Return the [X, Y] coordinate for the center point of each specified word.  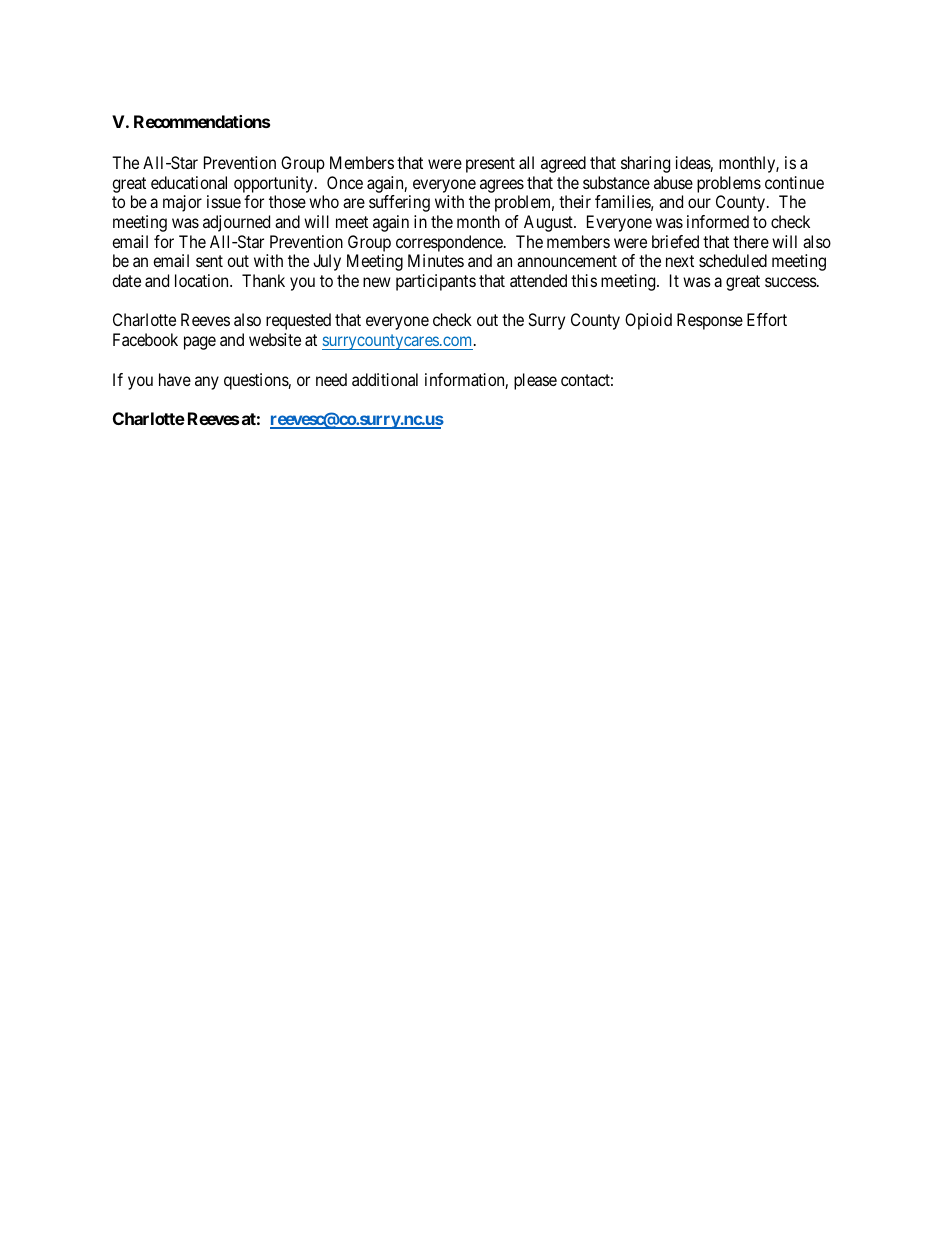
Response [710, 321]
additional [385, 379]
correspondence [450, 243]
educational [189, 182]
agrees [502, 186]
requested [298, 321]
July [327, 262]
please [535, 381]
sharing [645, 164]
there [751, 241]
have [175, 379]
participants [436, 282]
